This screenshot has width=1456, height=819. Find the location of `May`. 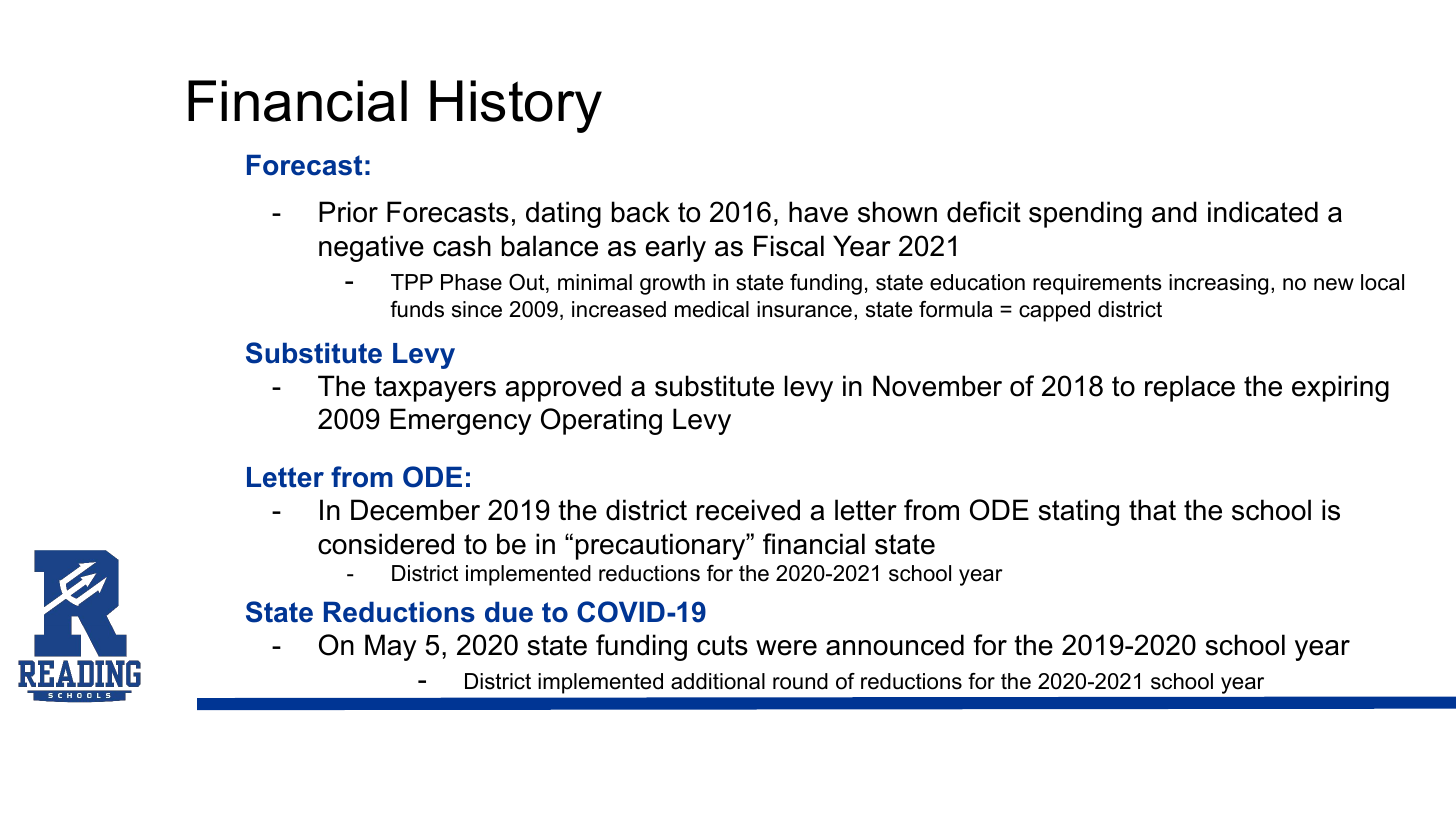

May is located at coordinates (390, 647).
